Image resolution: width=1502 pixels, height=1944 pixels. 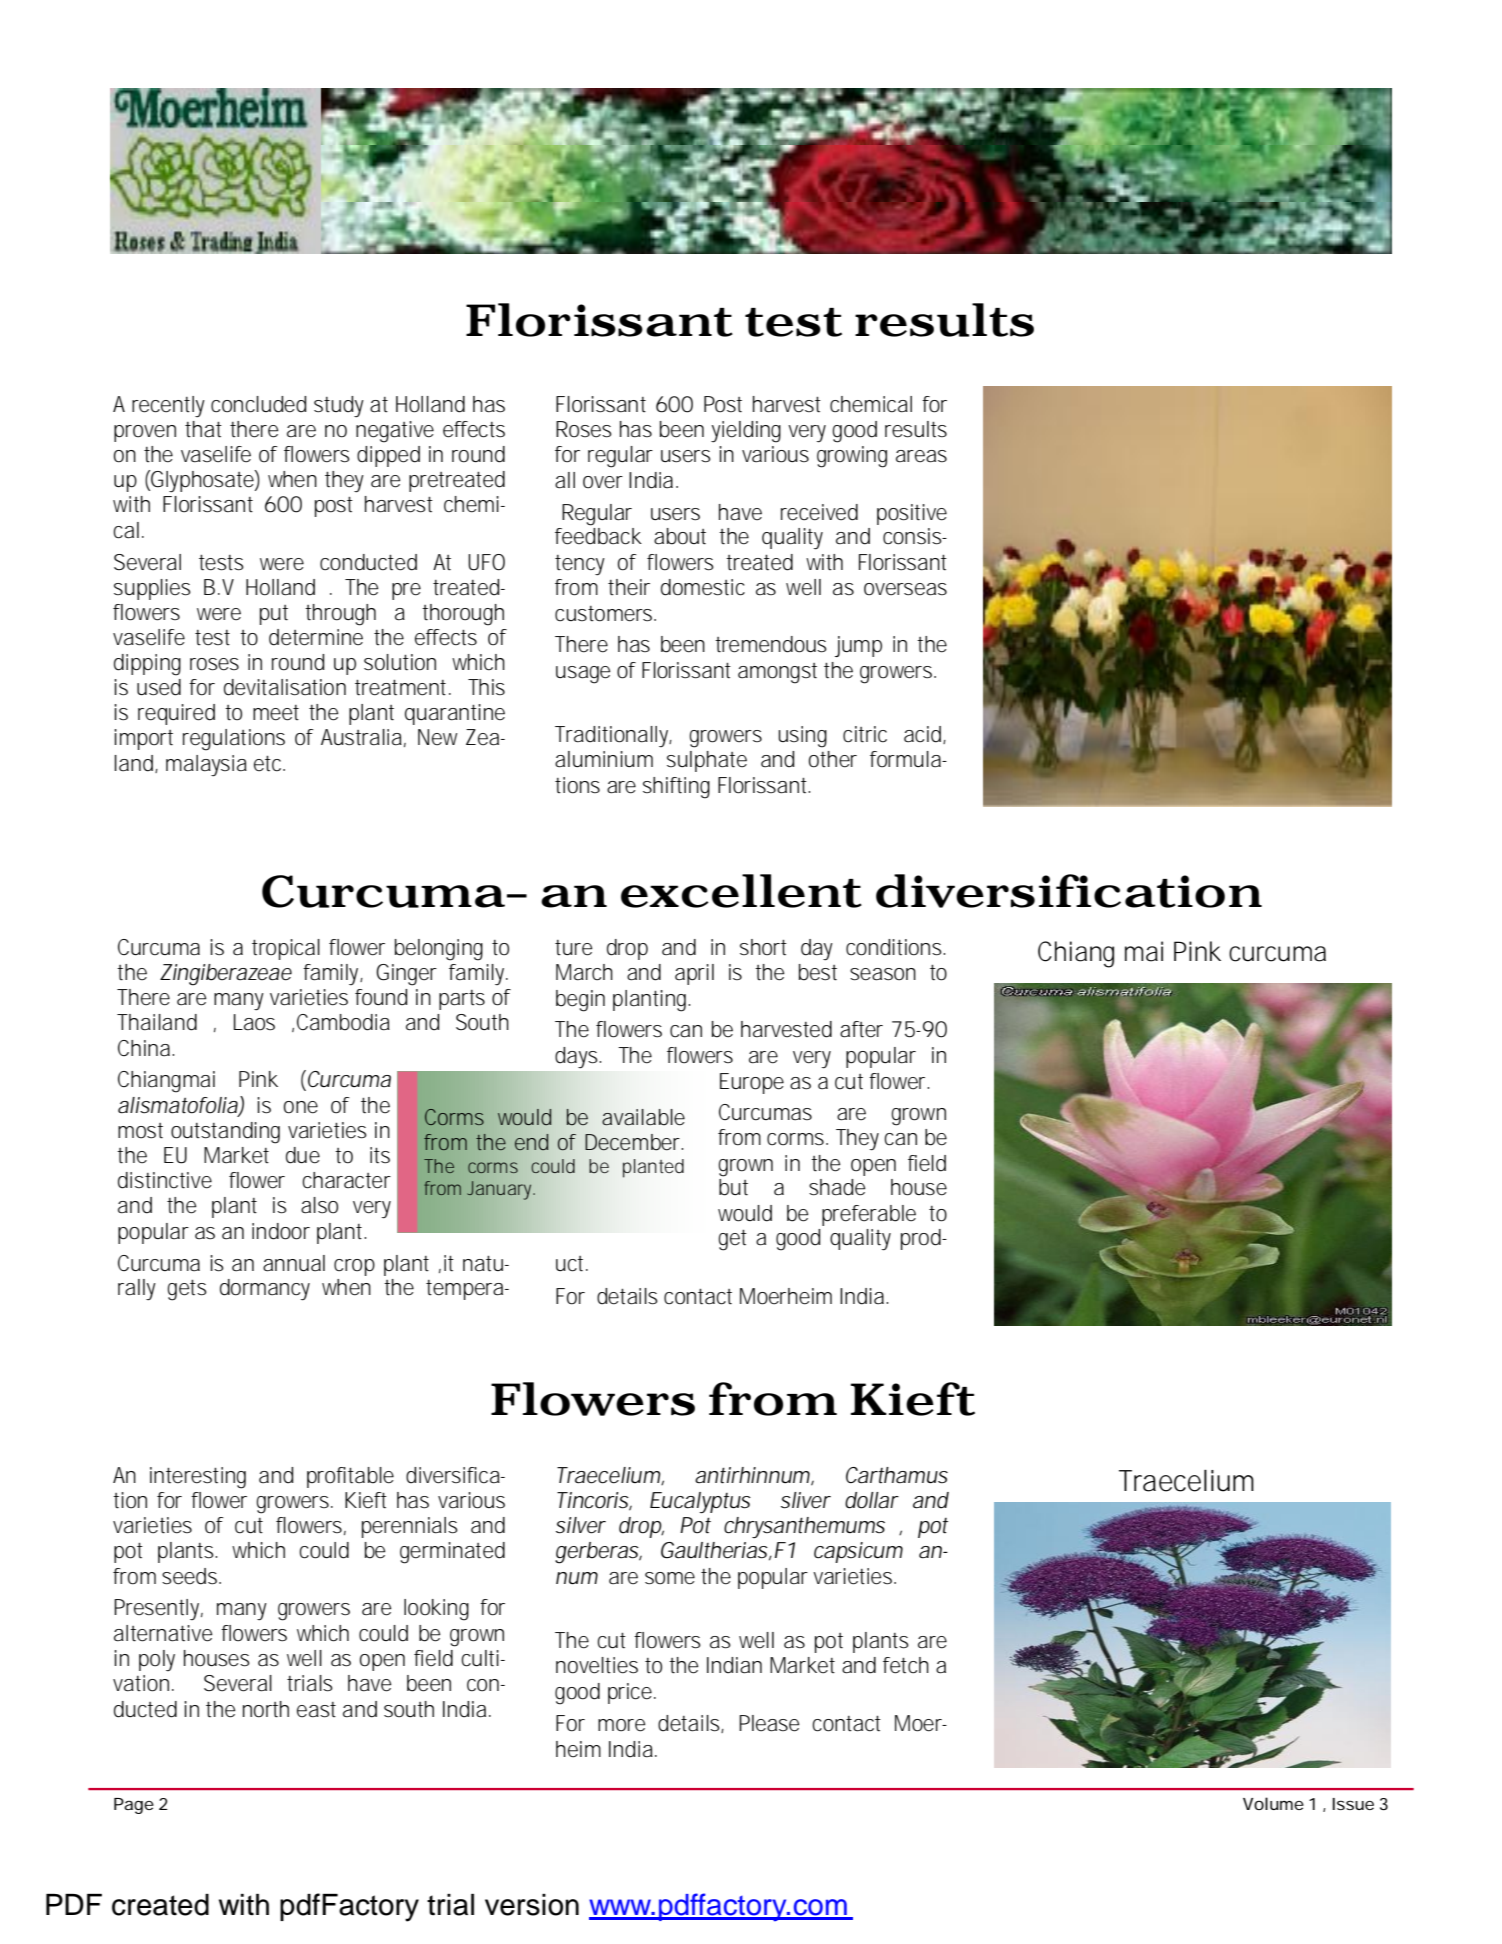 What do you see at coordinates (921, 456) in the image?
I see `areas` at bounding box center [921, 456].
